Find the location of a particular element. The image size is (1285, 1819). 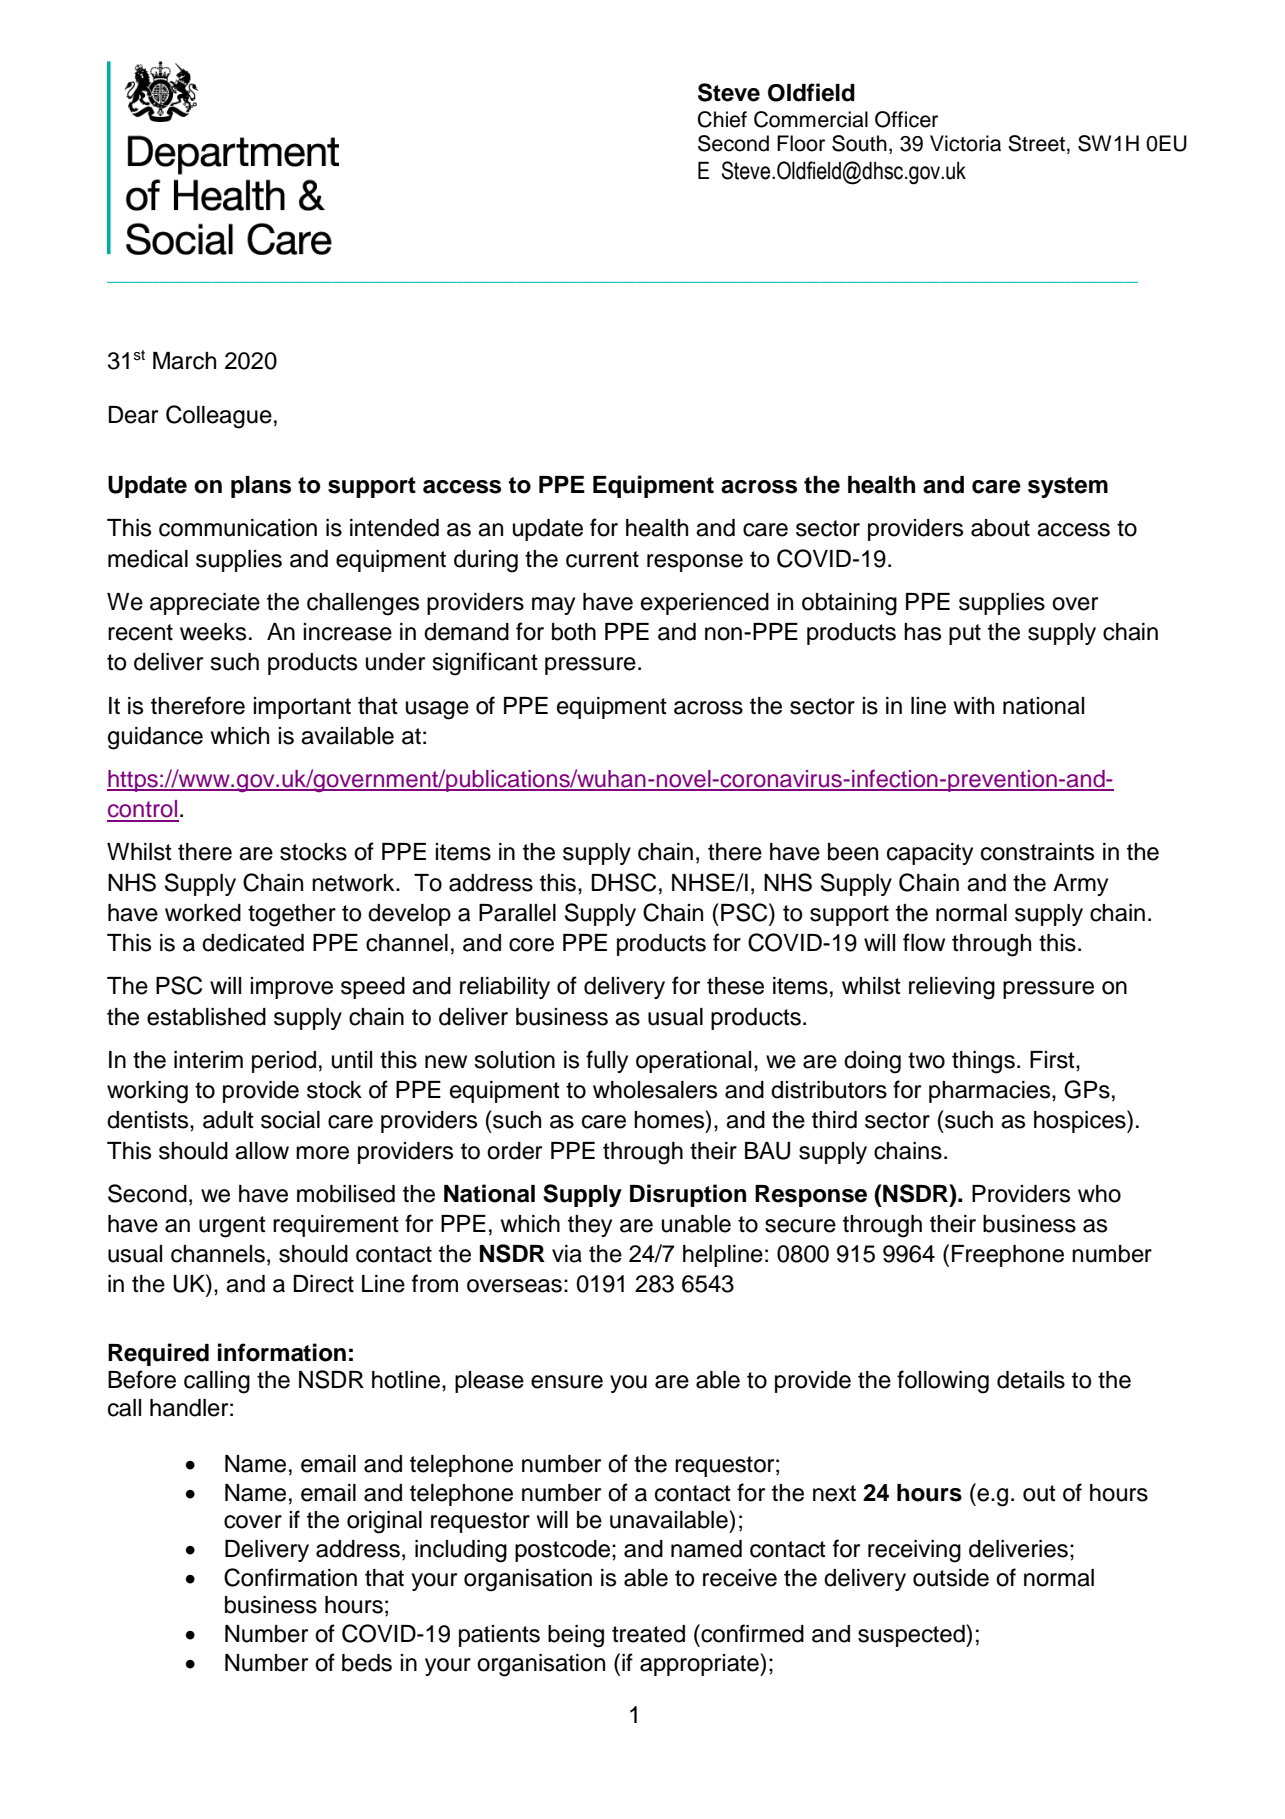

worked is located at coordinates (203, 913).
